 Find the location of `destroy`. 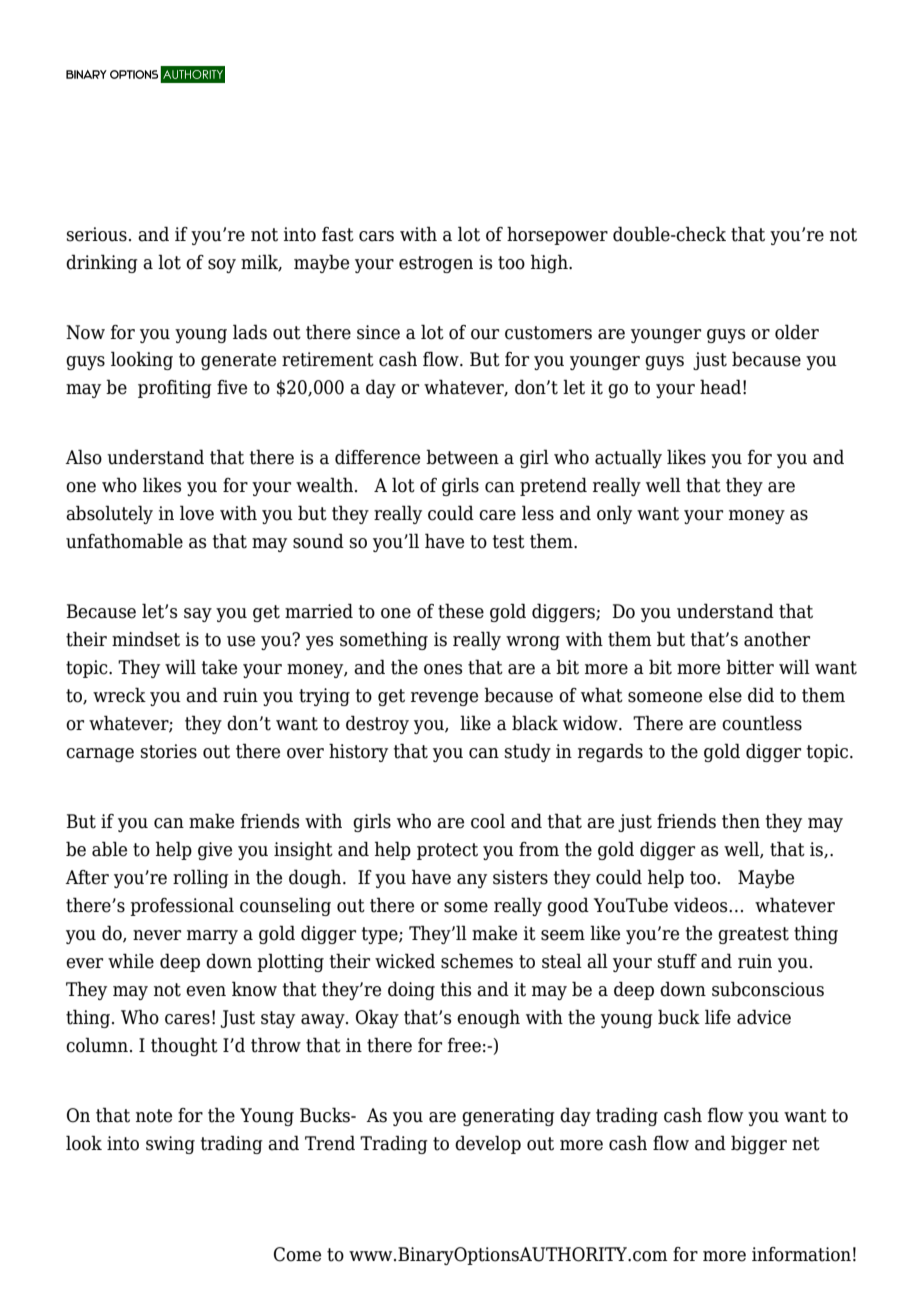

destroy is located at coordinates (377, 724).
